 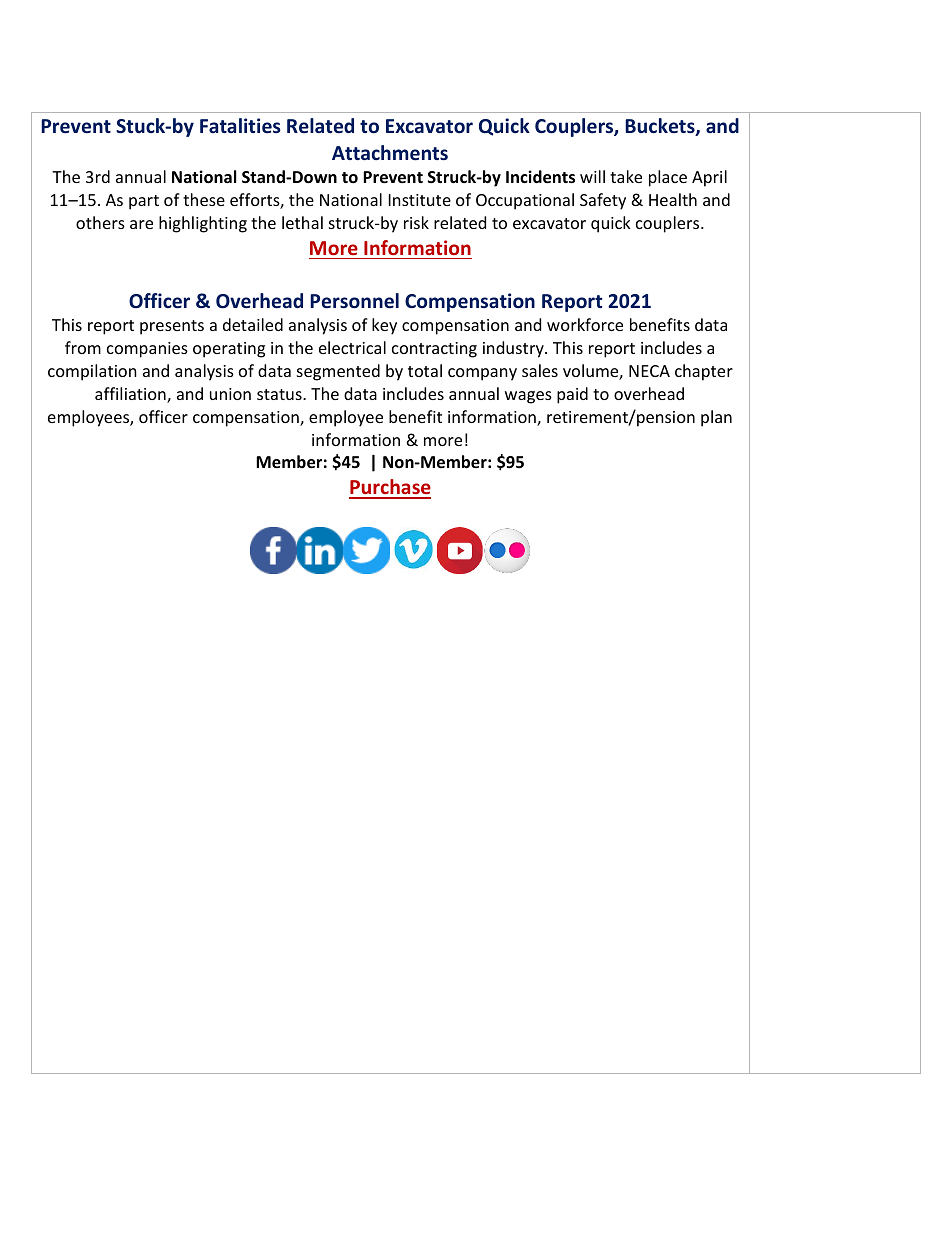 I want to click on Safety, so click(x=603, y=201).
